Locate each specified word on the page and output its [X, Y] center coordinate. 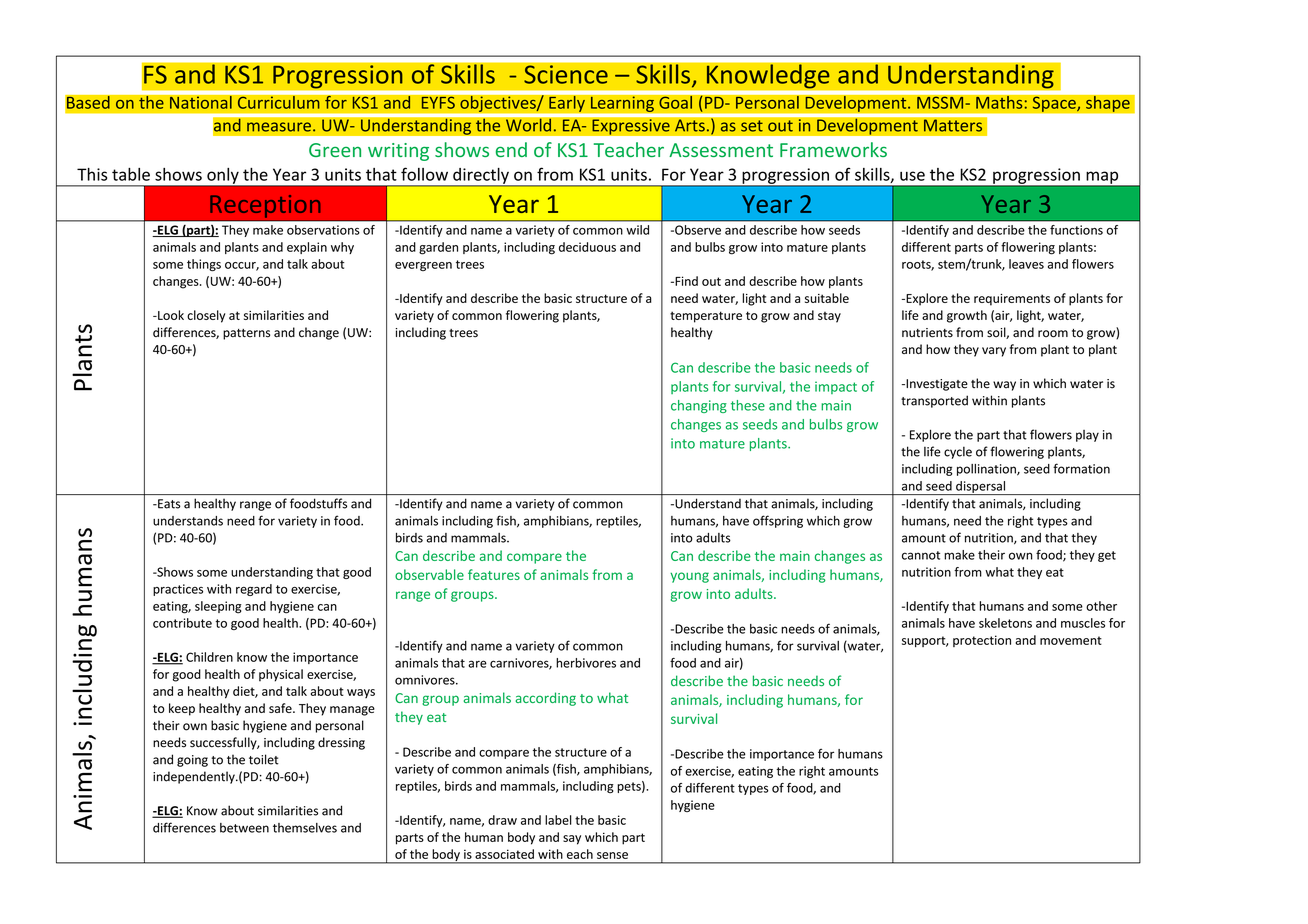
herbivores [586, 663]
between [244, 828]
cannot [921, 555]
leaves [1026, 264]
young [689, 577]
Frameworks [833, 149]
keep [182, 709]
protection [982, 641]
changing [699, 406]
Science [566, 74]
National [200, 102]
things [204, 265]
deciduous [587, 247]
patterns [246, 334]
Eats [168, 504]
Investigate [936, 385]
